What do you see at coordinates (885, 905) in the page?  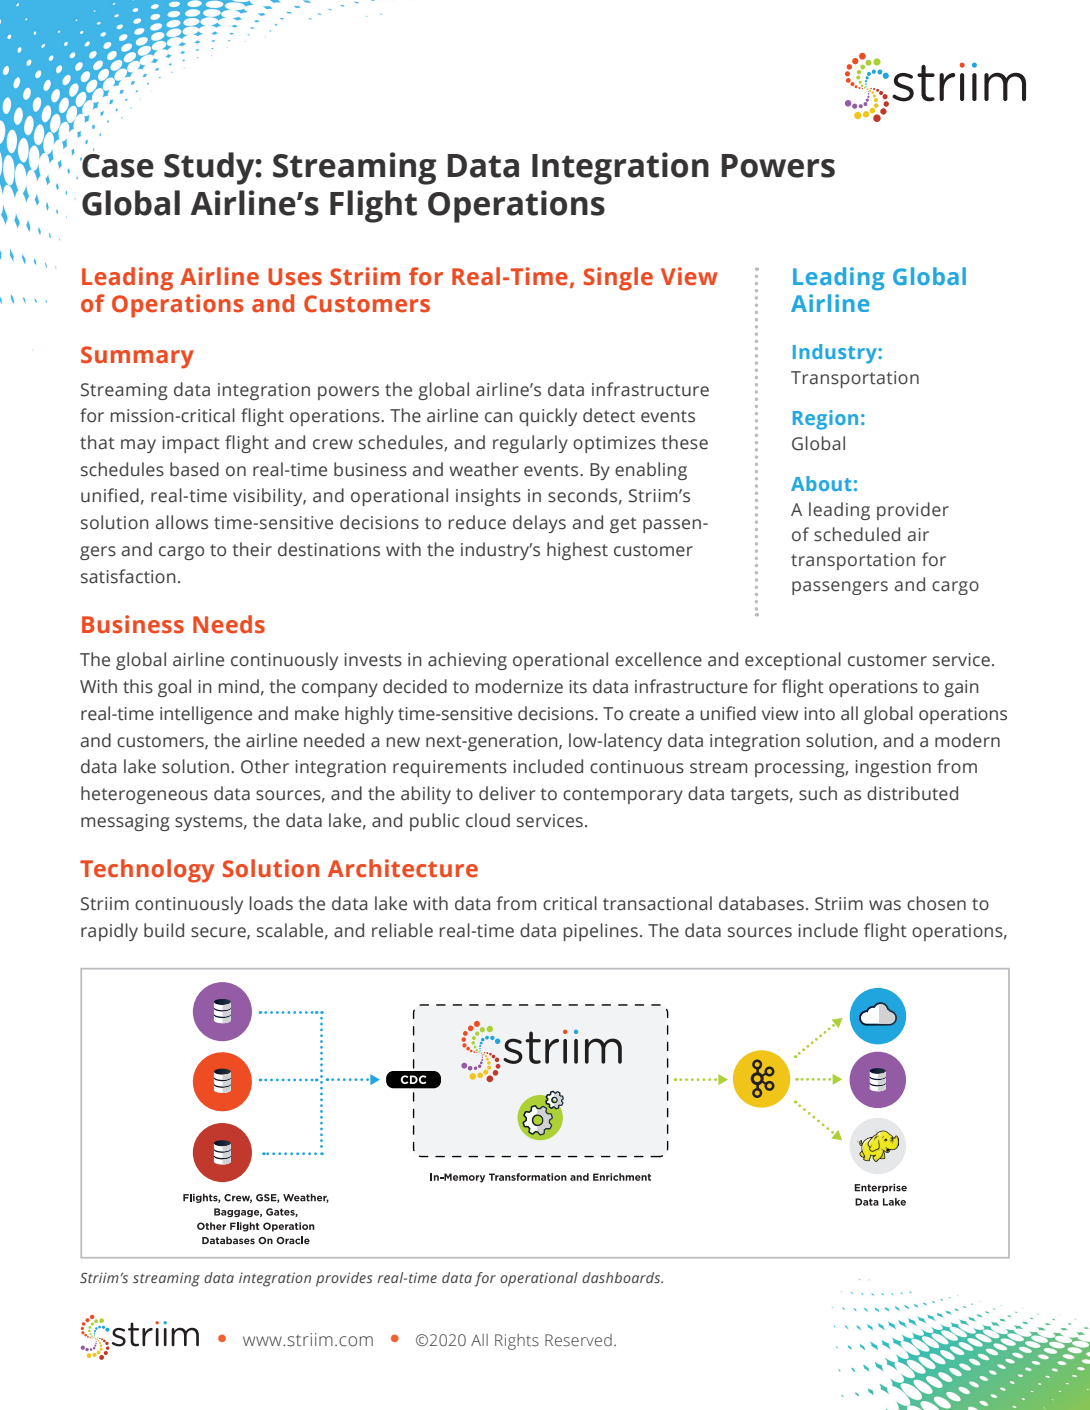 I see `was` at bounding box center [885, 905].
